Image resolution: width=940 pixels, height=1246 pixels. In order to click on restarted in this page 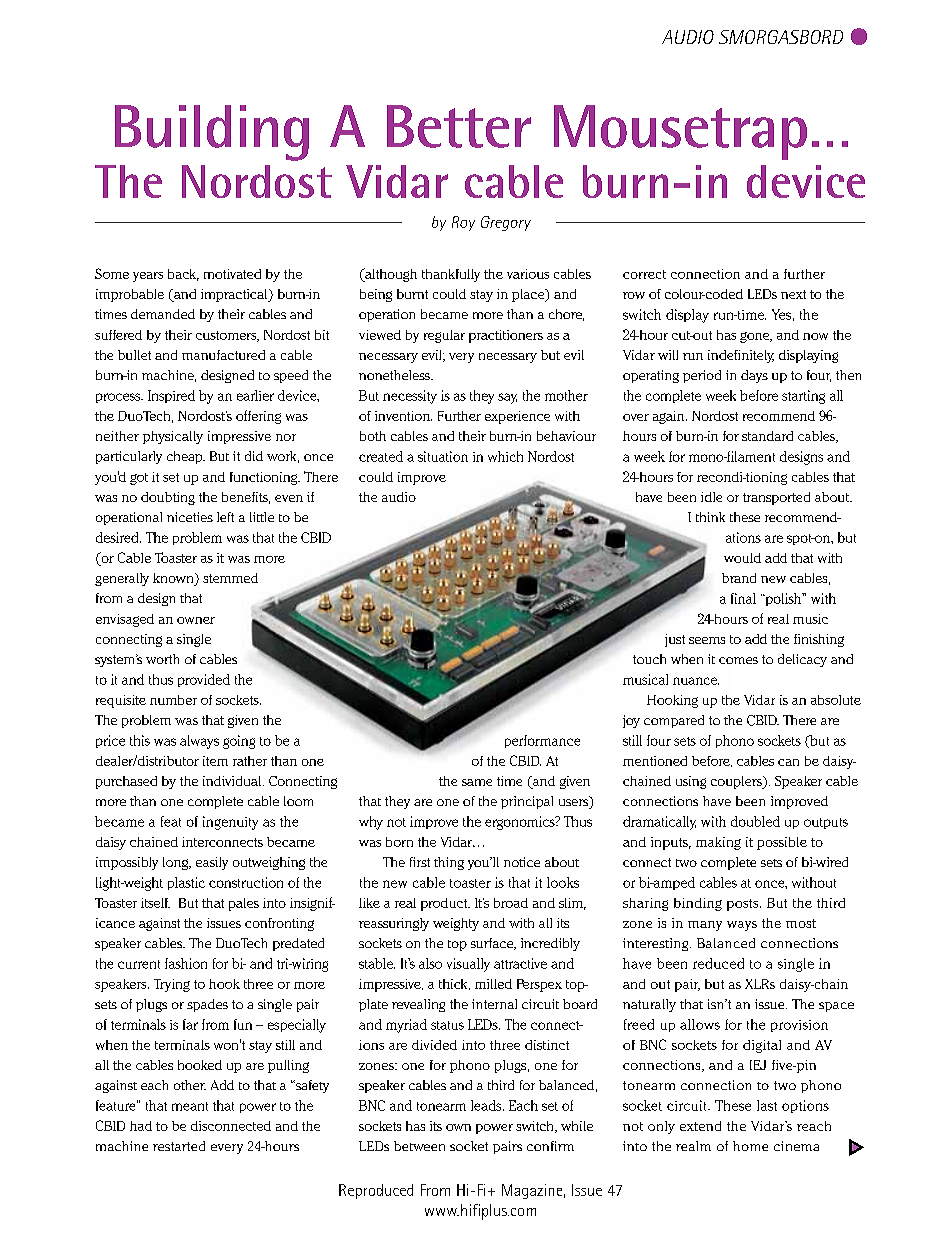, I will do `click(179, 1146)`.
